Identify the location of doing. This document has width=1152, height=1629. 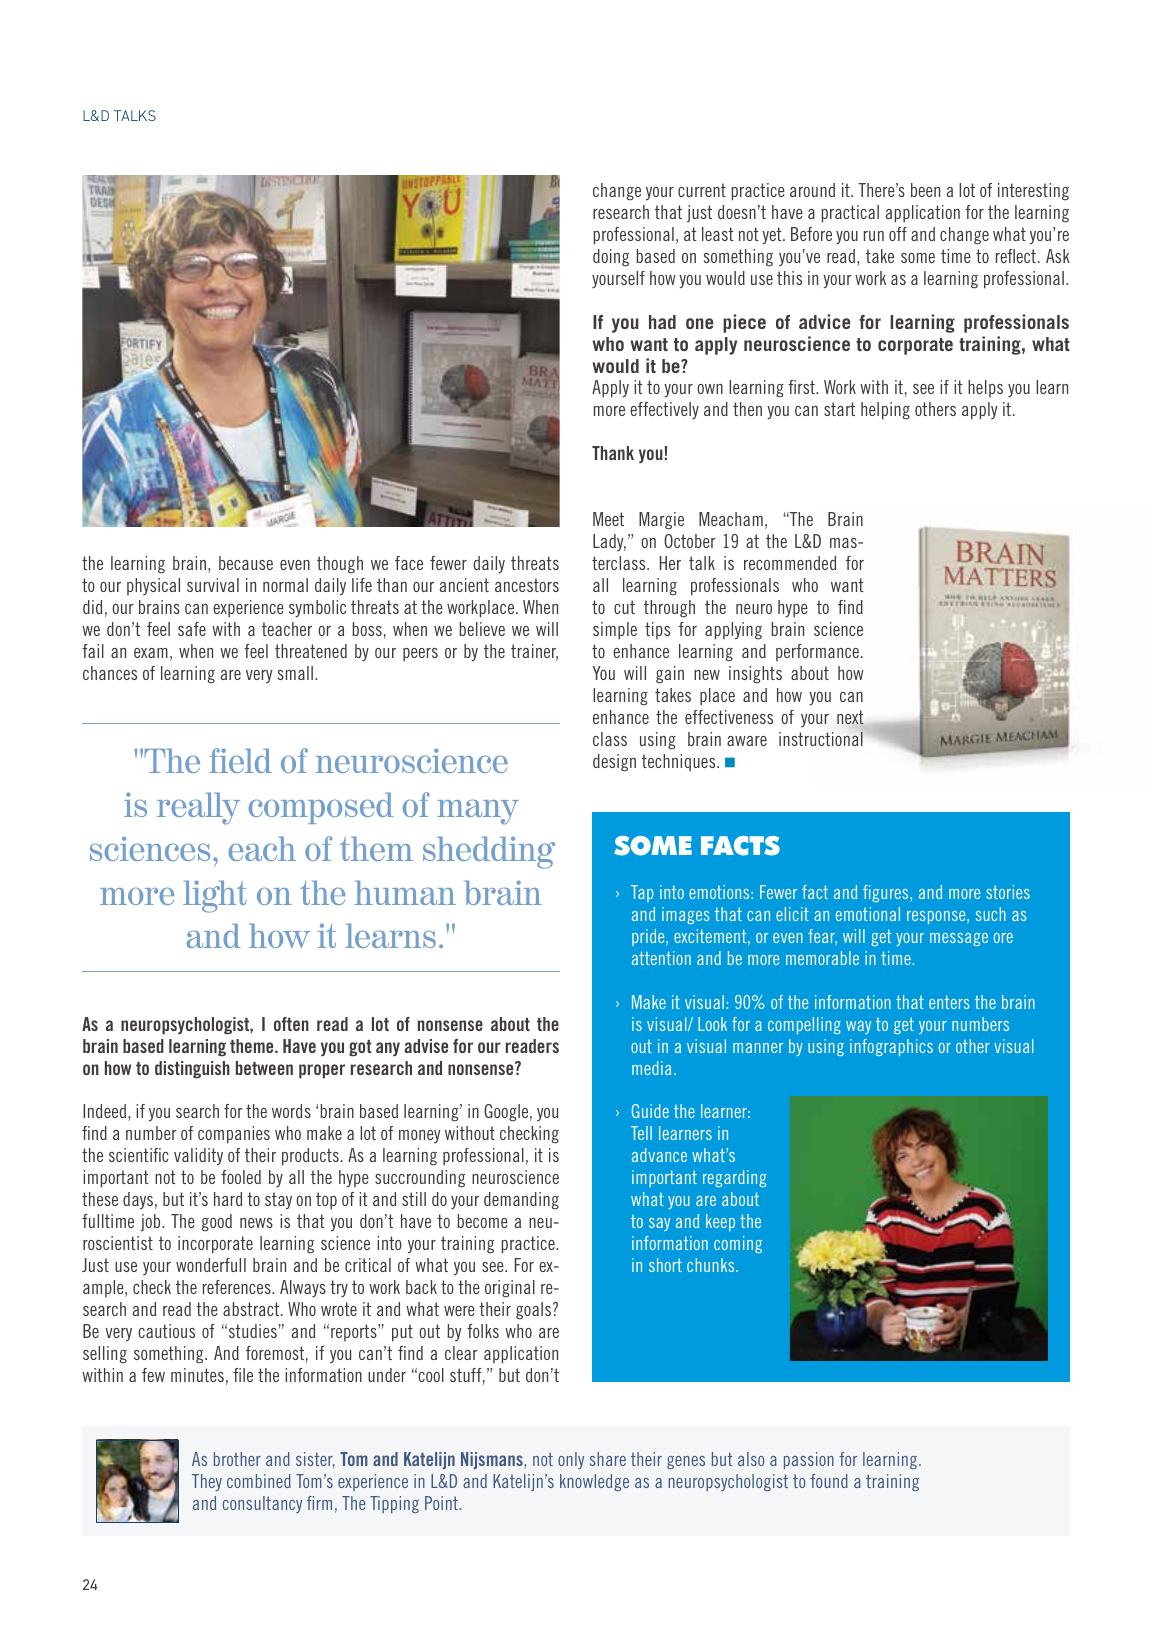
(611, 258).
